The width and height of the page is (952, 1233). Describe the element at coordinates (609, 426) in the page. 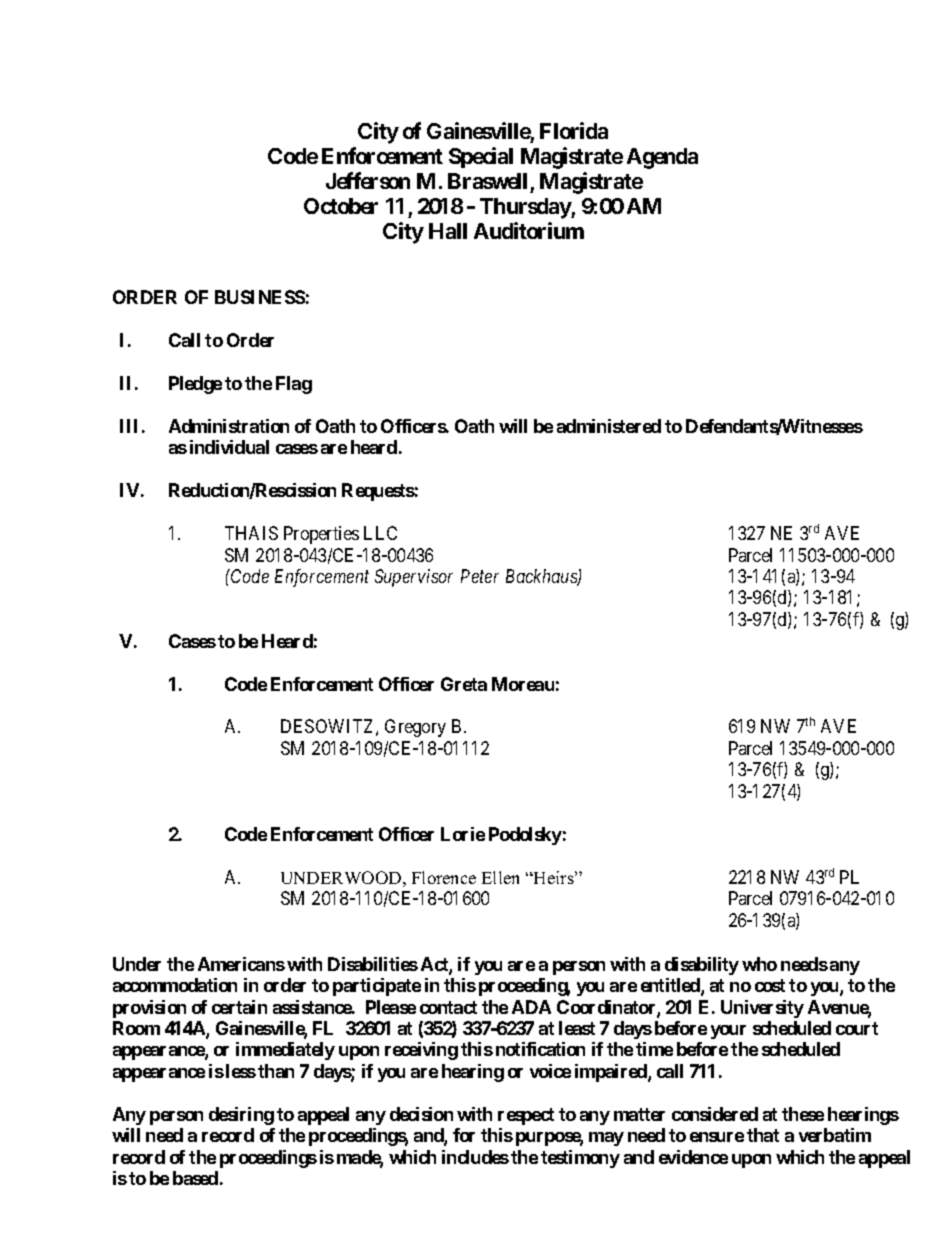

I see `administered` at that location.
